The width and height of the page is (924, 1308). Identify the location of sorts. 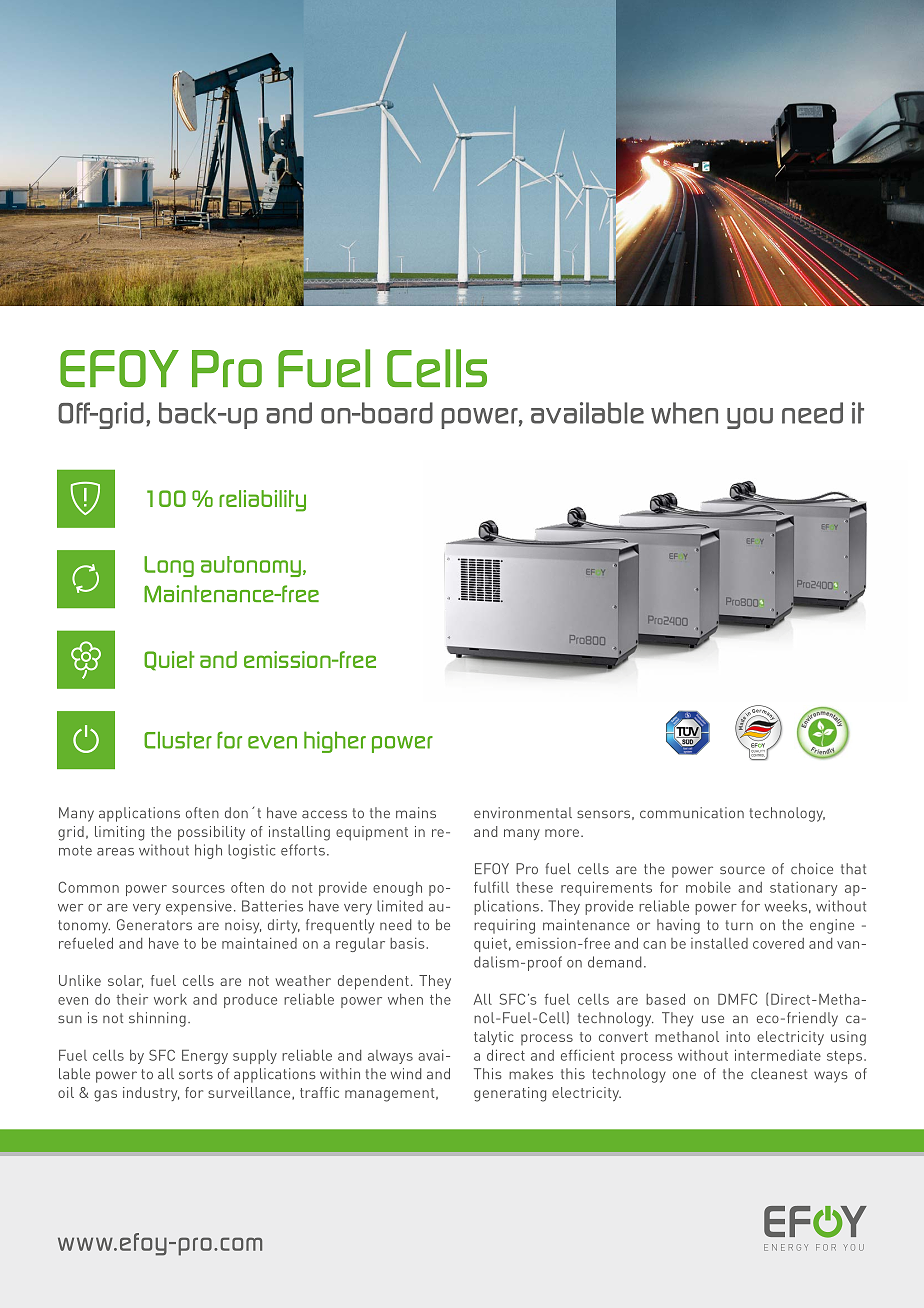
(196, 1074).
